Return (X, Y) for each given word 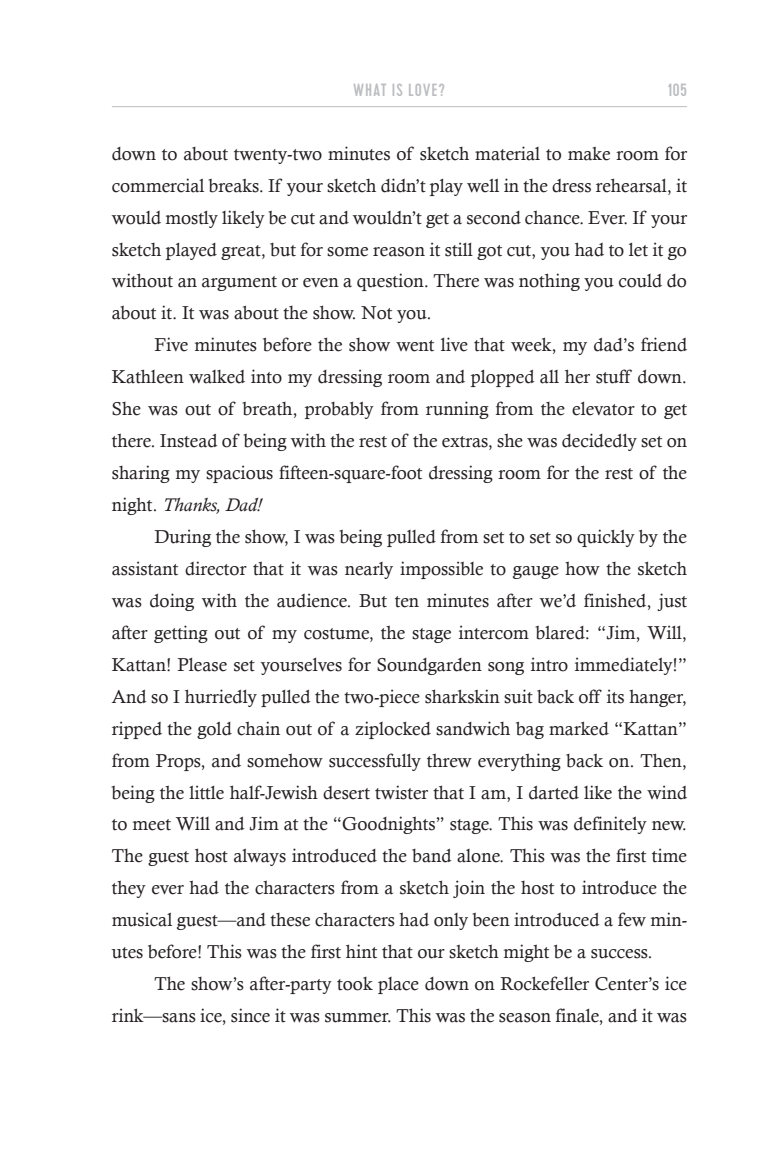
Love (422, 90)
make (589, 154)
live (454, 344)
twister (401, 792)
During (183, 538)
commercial (158, 185)
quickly (606, 538)
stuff (614, 376)
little (206, 792)
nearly (369, 570)
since (250, 1015)
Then (662, 760)
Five (171, 344)
